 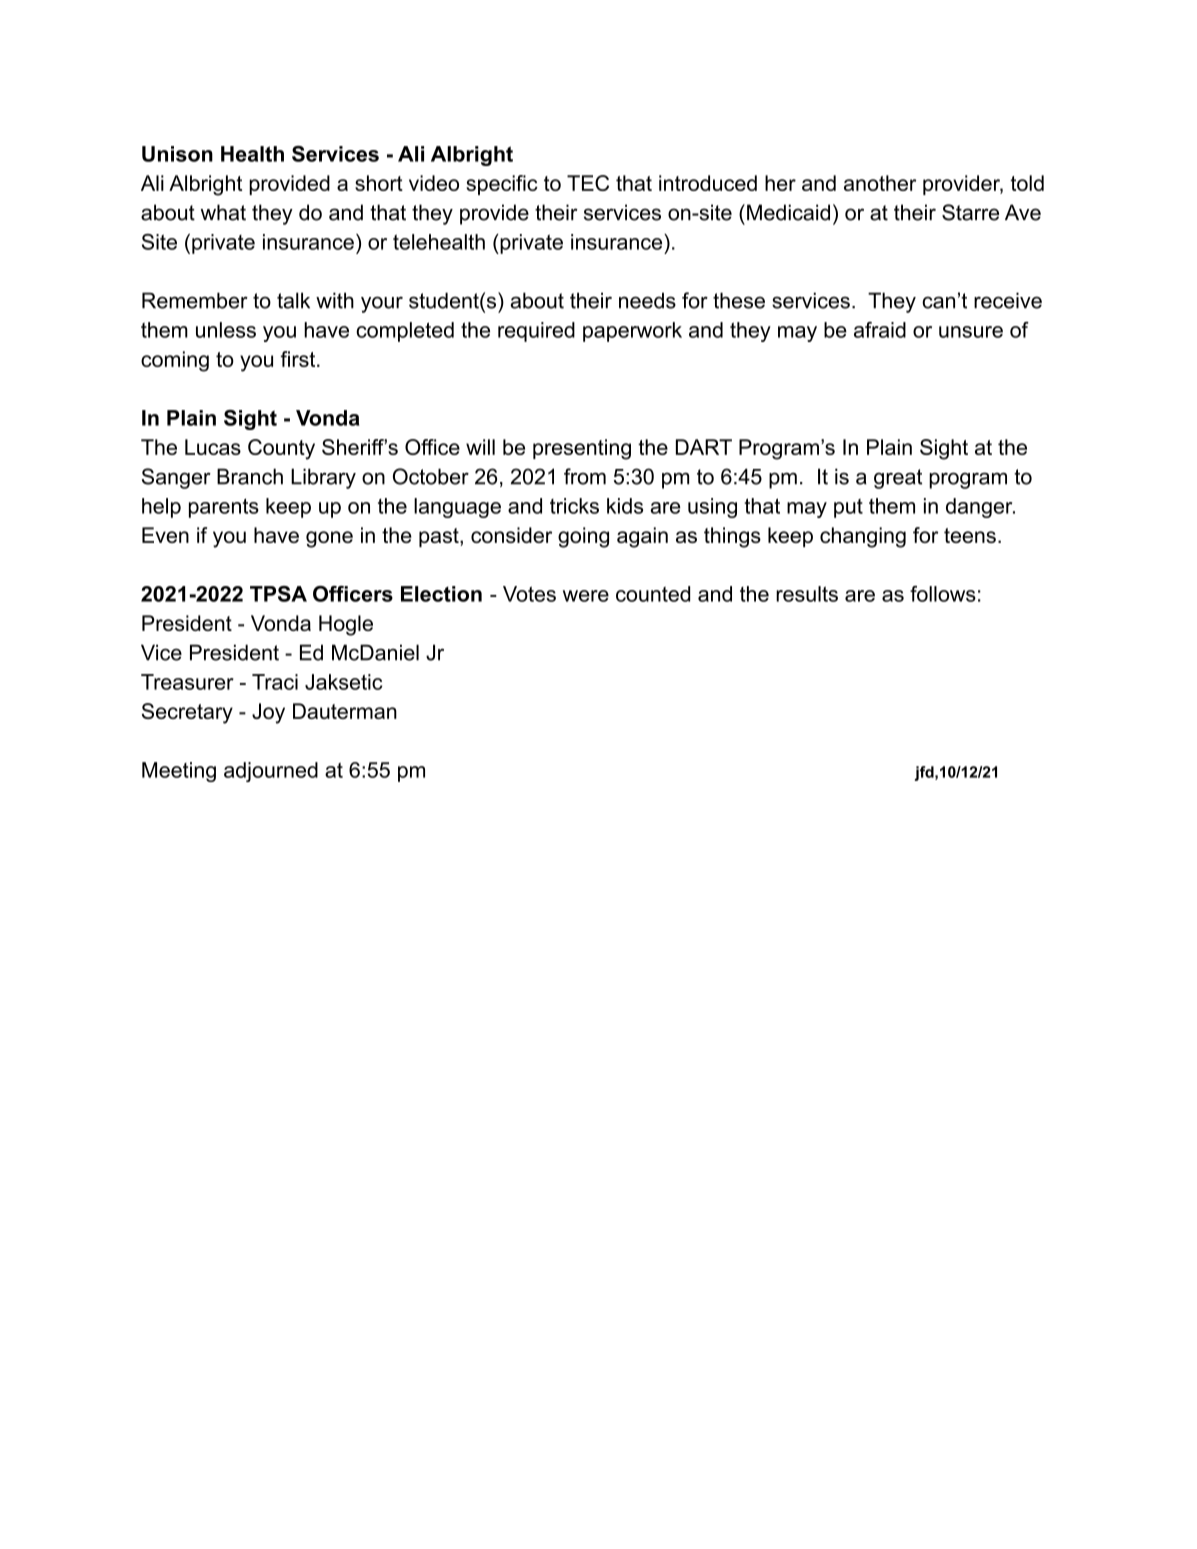 I want to click on going, so click(x=583, y=537).
